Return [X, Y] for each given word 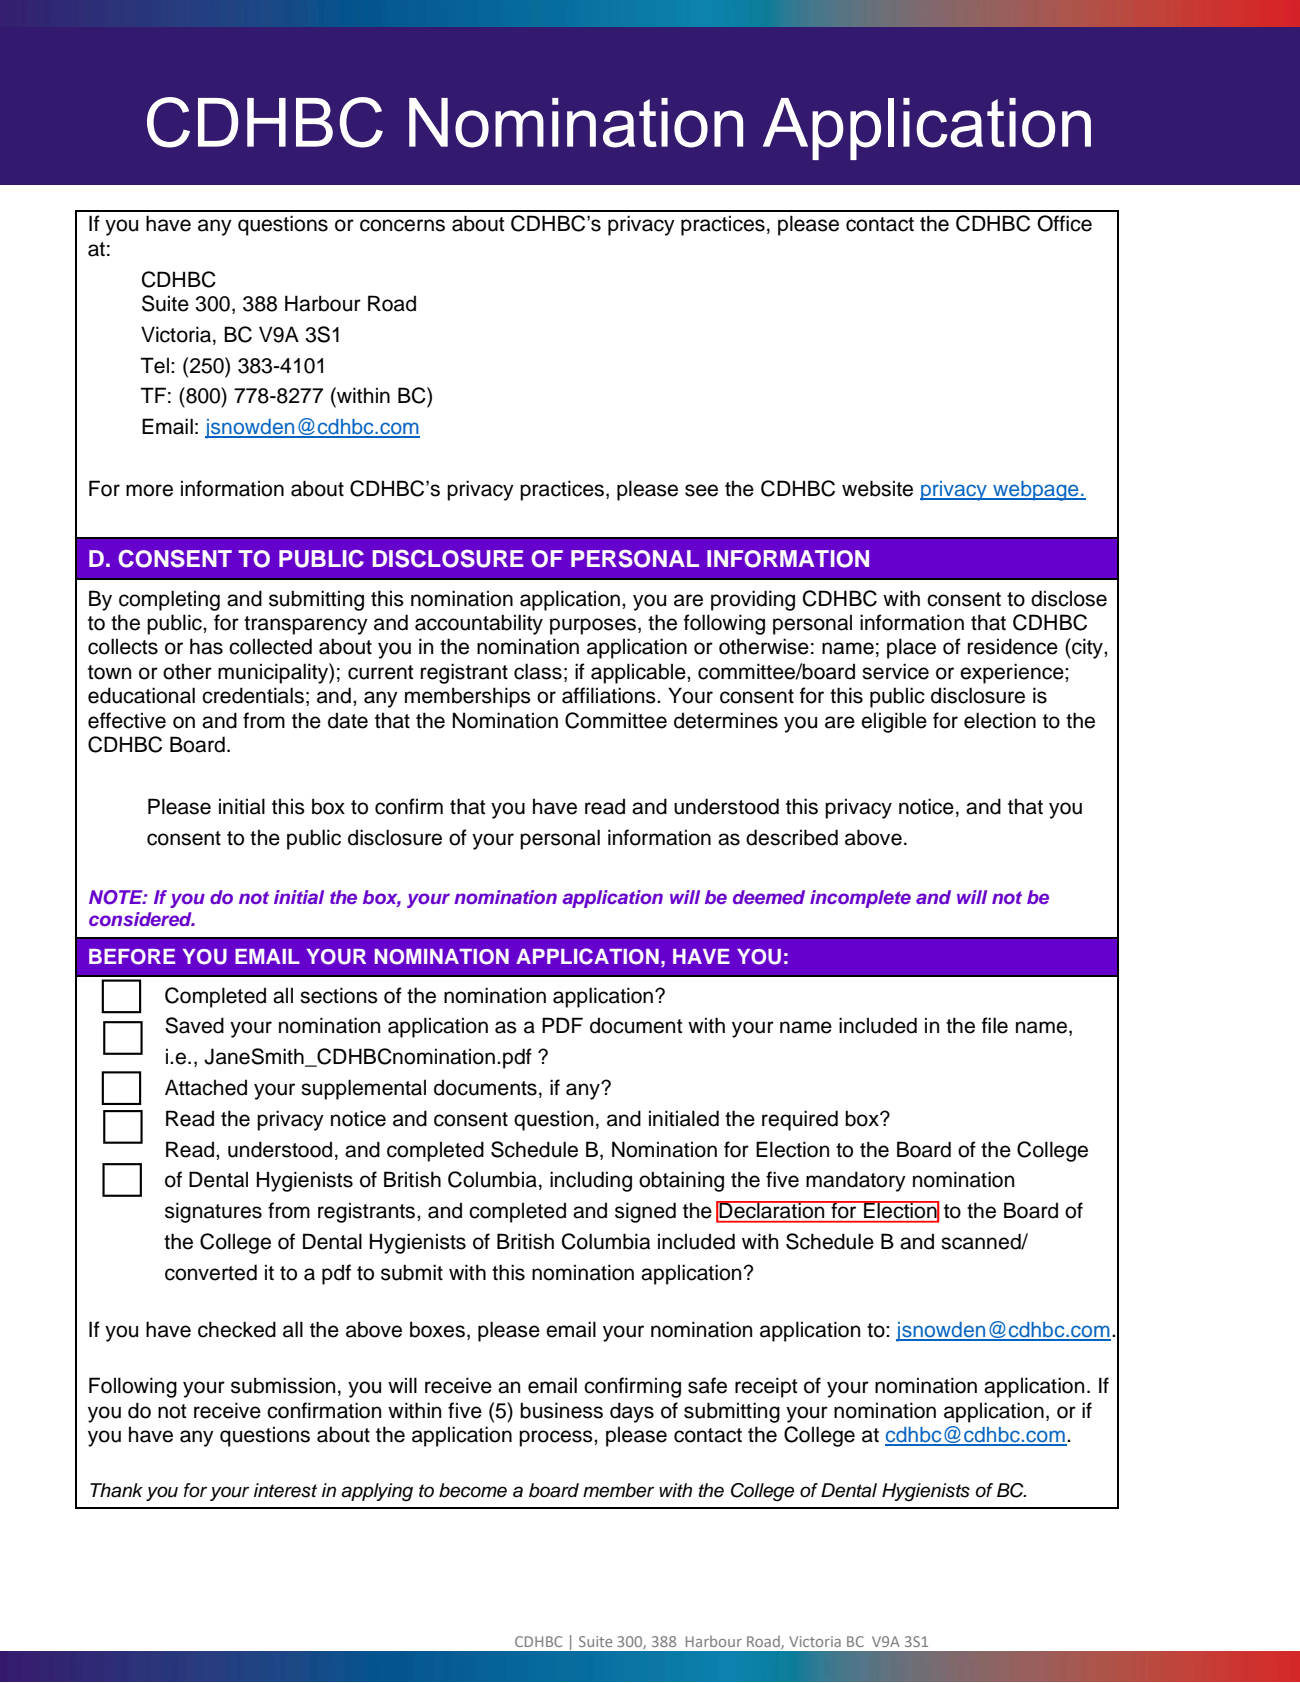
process [557, 1438]
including [591, 1181]
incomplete [860, 899]
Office [1064, 223]
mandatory [856, 1181]
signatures [213, 1212]
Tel [155, 365]
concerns [402, 225]
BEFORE [132, 957]
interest [285, 1490]
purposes [593, 626]
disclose [1069, 598]
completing [169, 600]
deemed [769, 897]
